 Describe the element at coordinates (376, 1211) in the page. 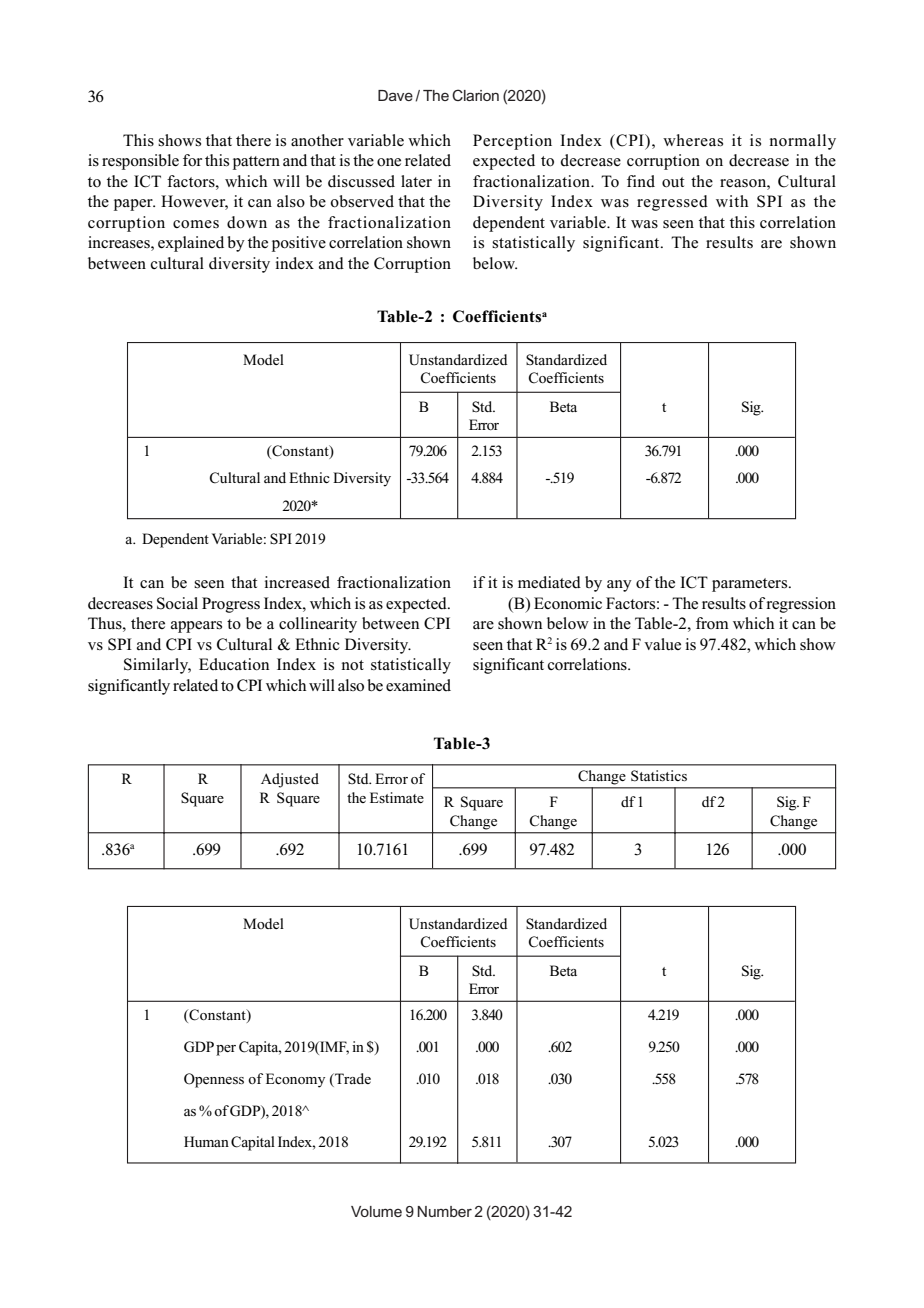

I see `Volume` at that location.
